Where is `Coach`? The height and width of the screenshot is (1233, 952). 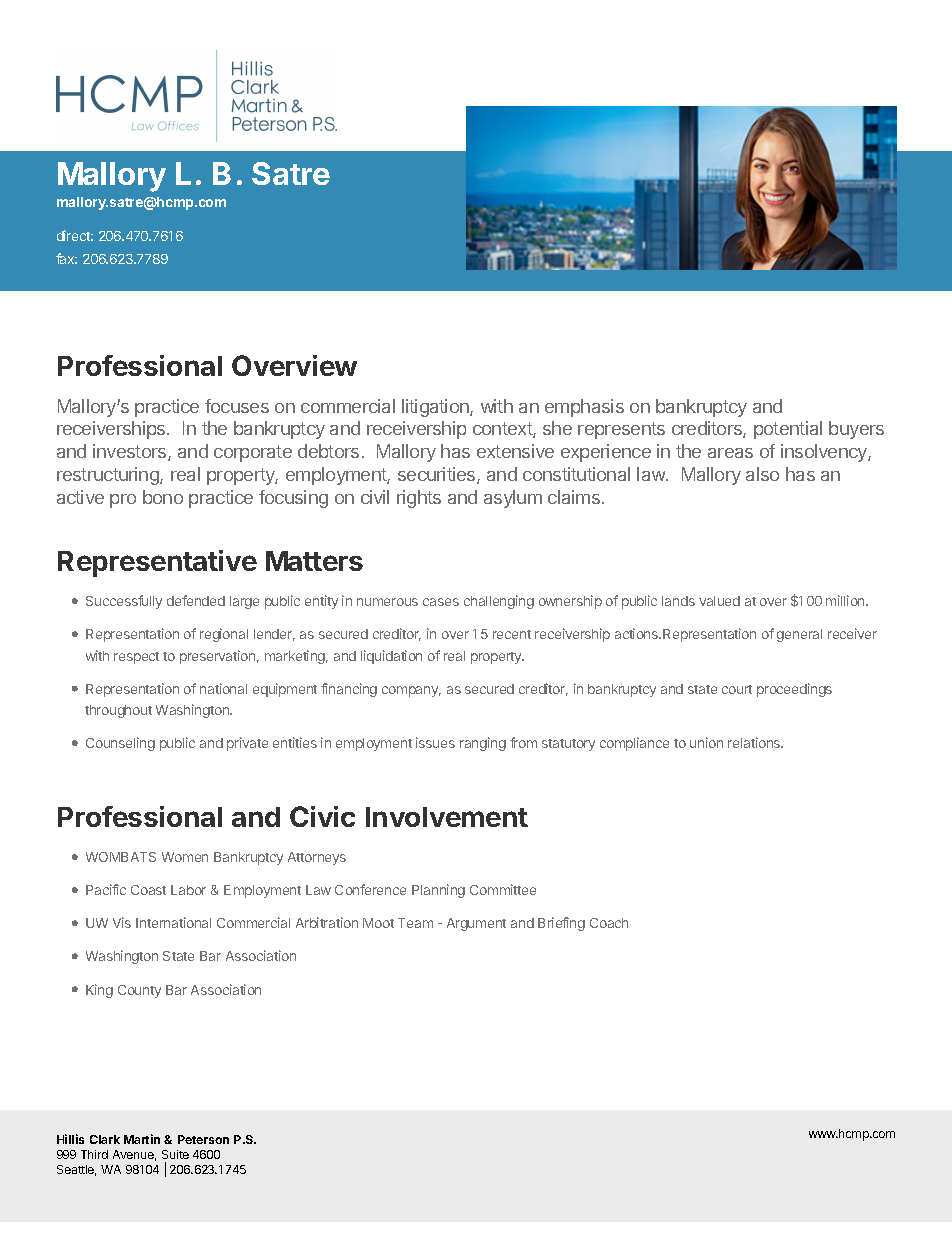 Coach is located at coordinates (609, 923).
